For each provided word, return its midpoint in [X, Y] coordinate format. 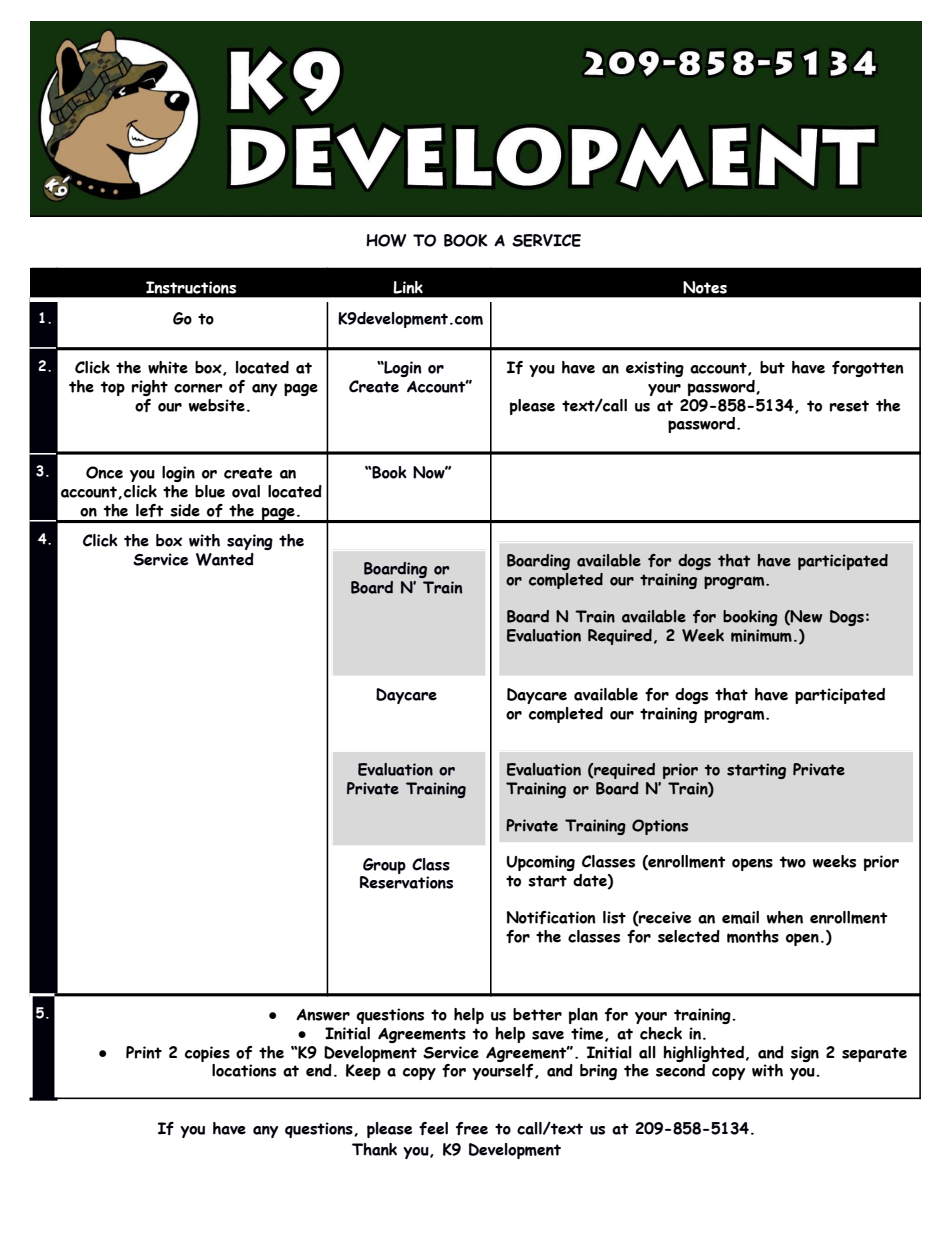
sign [805, 1054]
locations [244, 1070]
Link [408, 287]
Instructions [191, 287]
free [472, 1128]
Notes [705, 287]
